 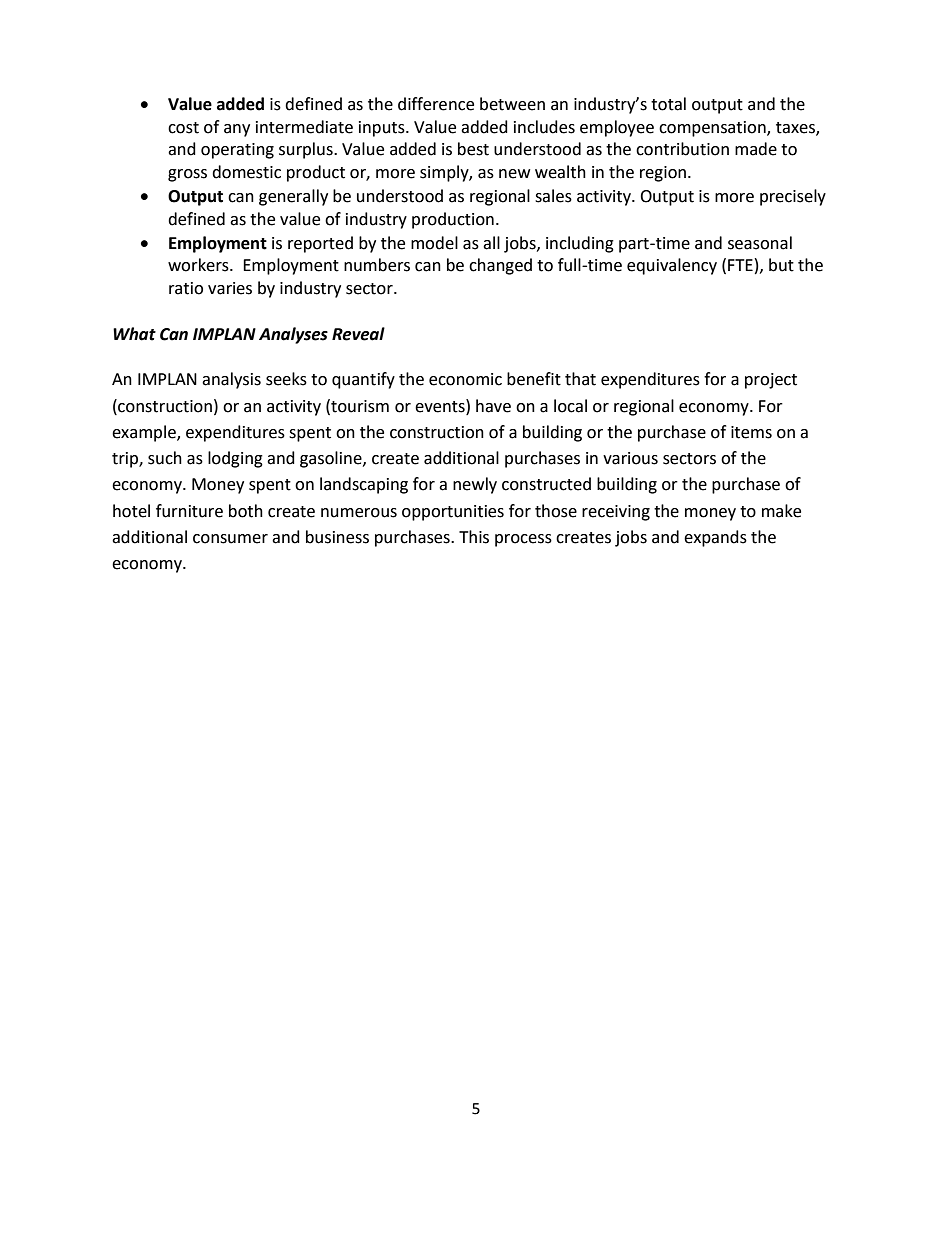 What do you see at coordinates (436, 104) in the page?
I see `difference` at bounding box center [436, 104].
